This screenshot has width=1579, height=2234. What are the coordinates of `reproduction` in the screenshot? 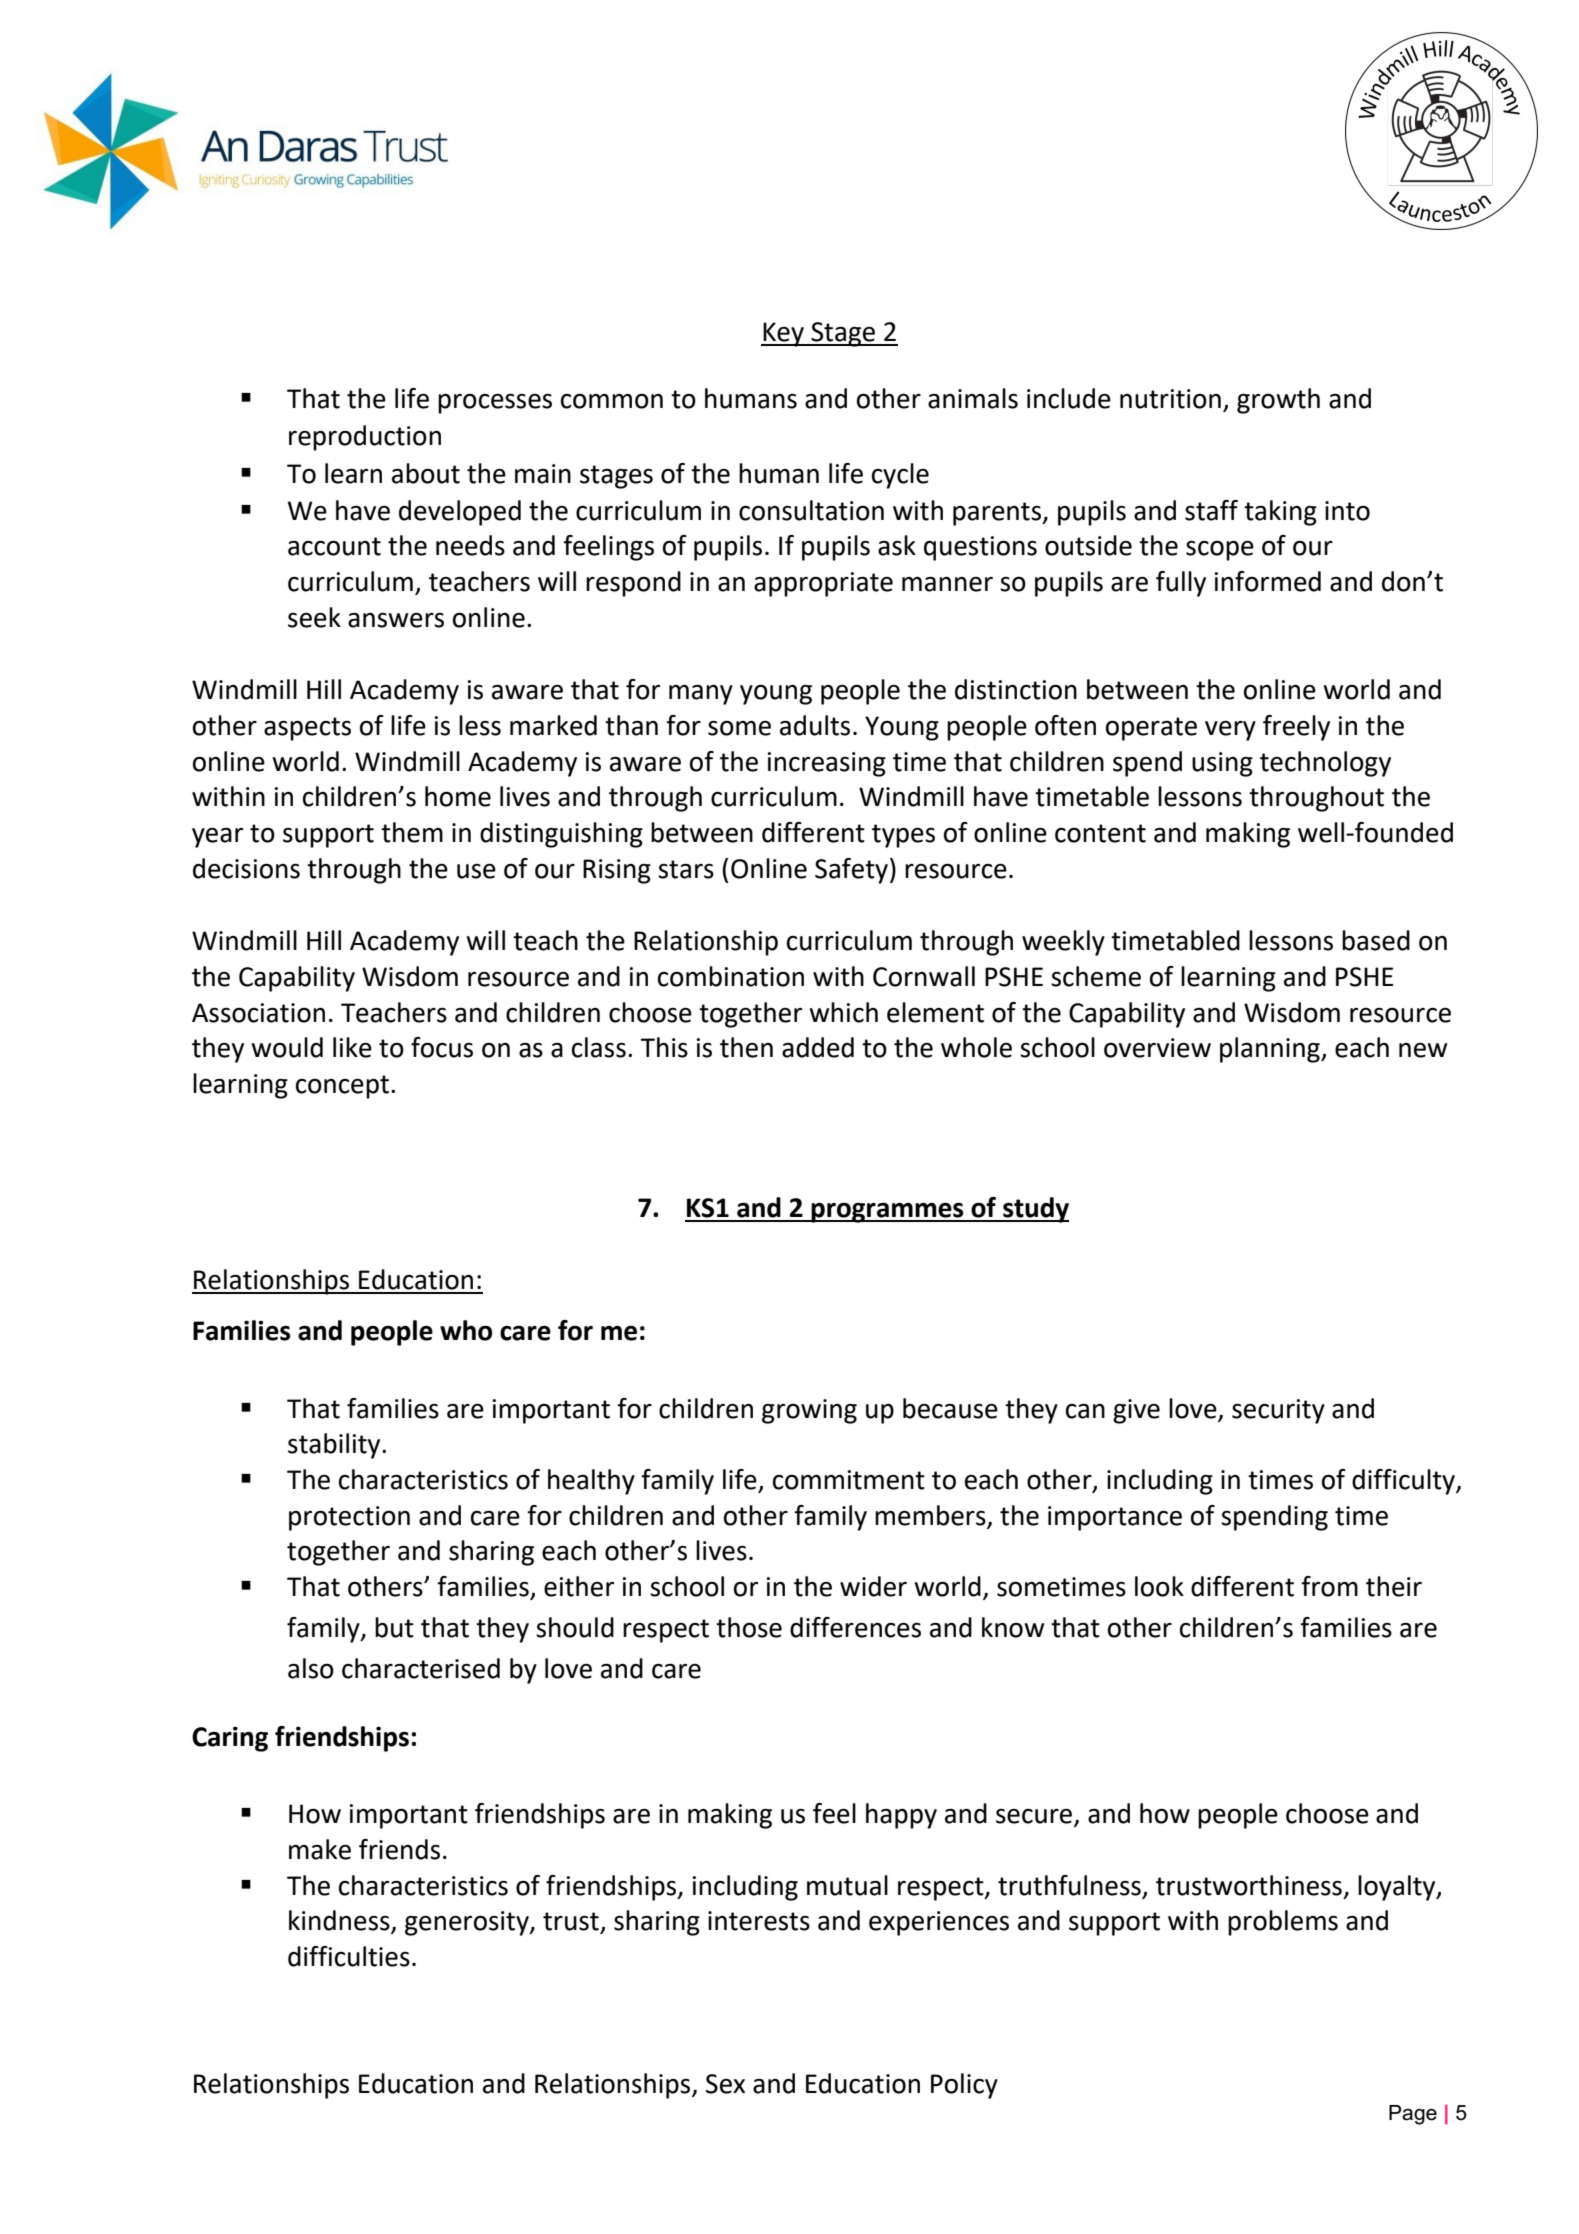 It's located at (365, 438).
